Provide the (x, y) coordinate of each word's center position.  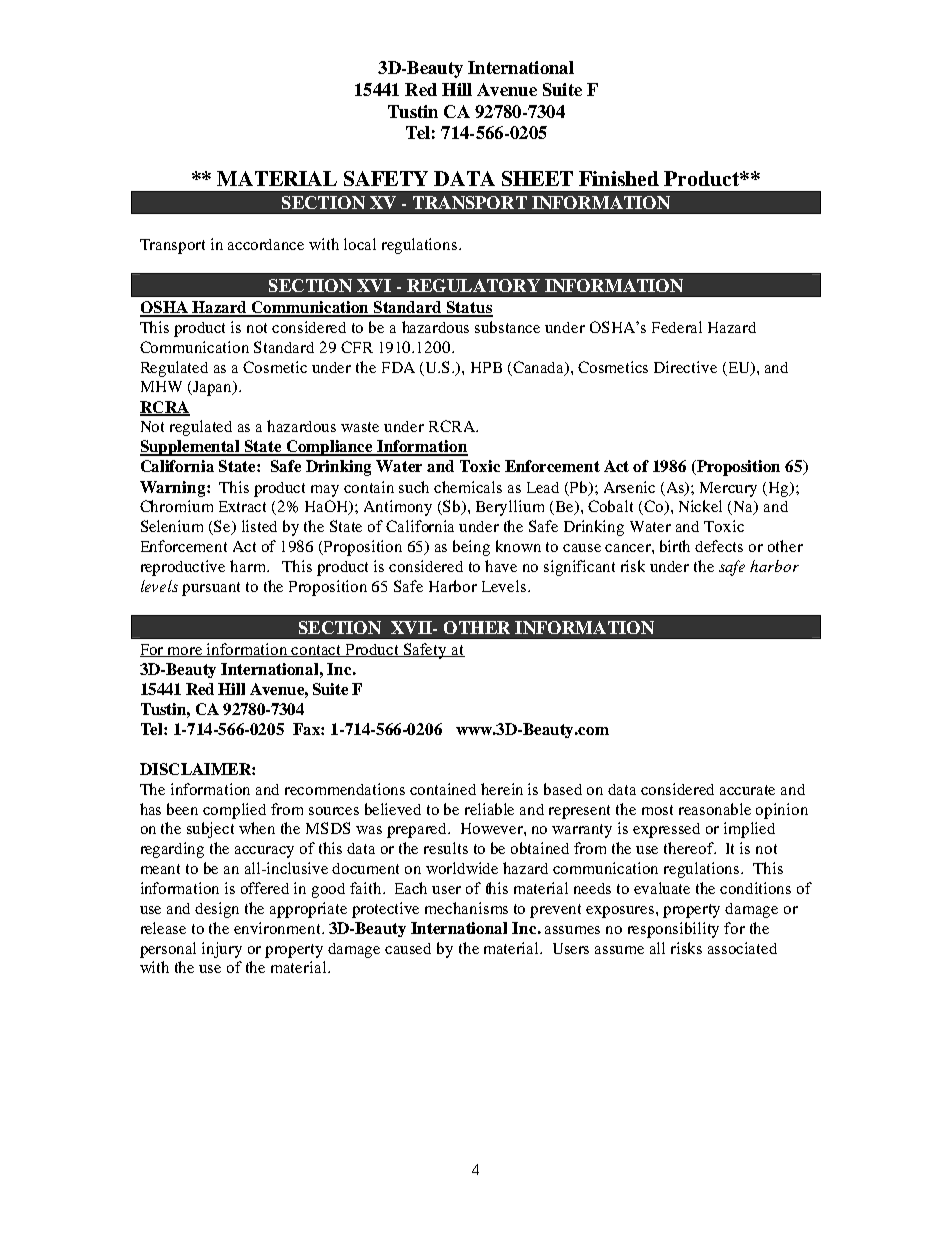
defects (719, 546)
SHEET (537, 178)
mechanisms (466, 908)
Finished (619, 178)
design (217, 910)
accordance (266, 244)
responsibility (673, 930)
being (471, 548)
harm (249, 566)
